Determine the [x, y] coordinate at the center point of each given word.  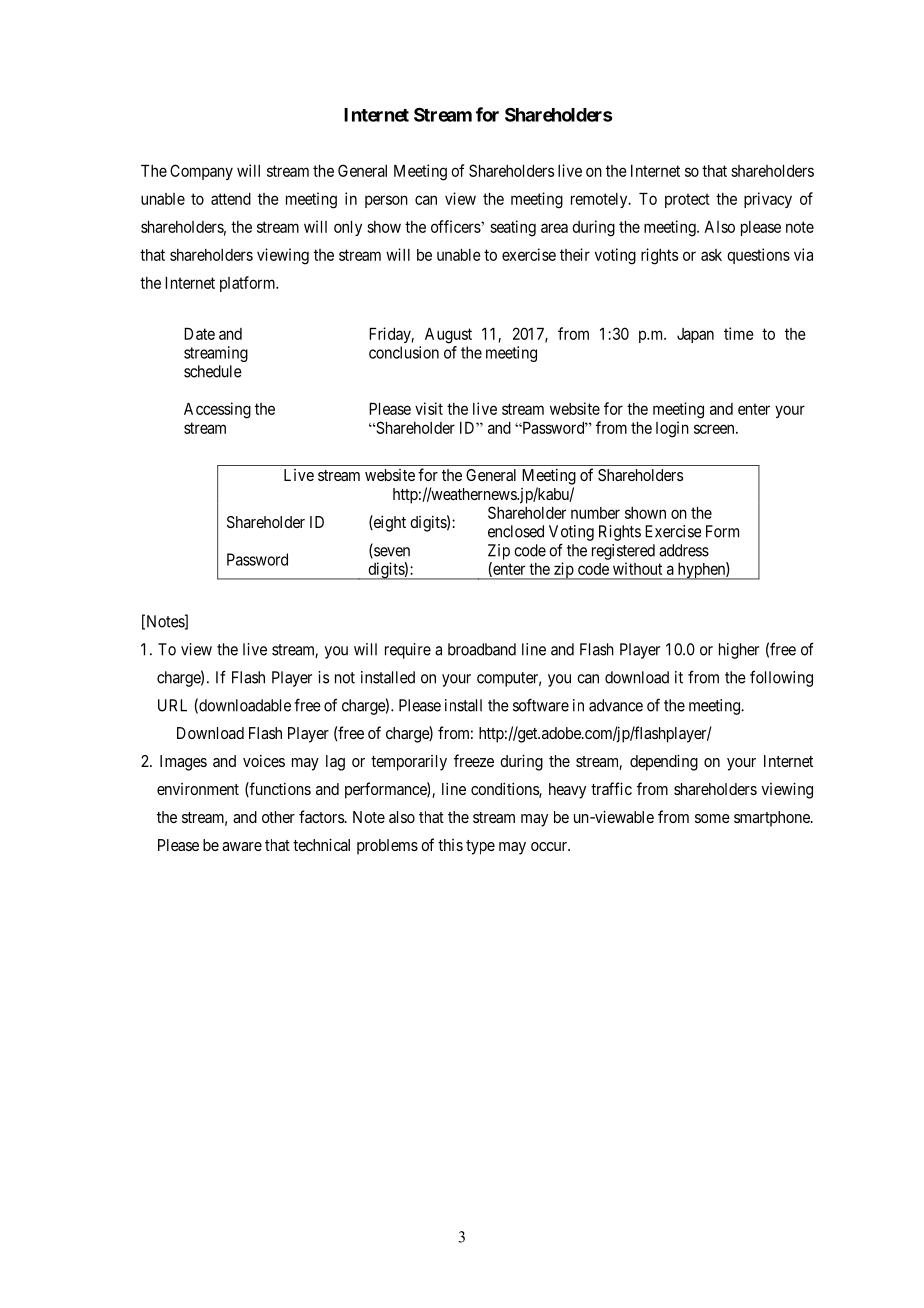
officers [456, 226]
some [712, 818]
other [278, 817]
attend [231, 199]
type [480, 847]
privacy [768, 200]
